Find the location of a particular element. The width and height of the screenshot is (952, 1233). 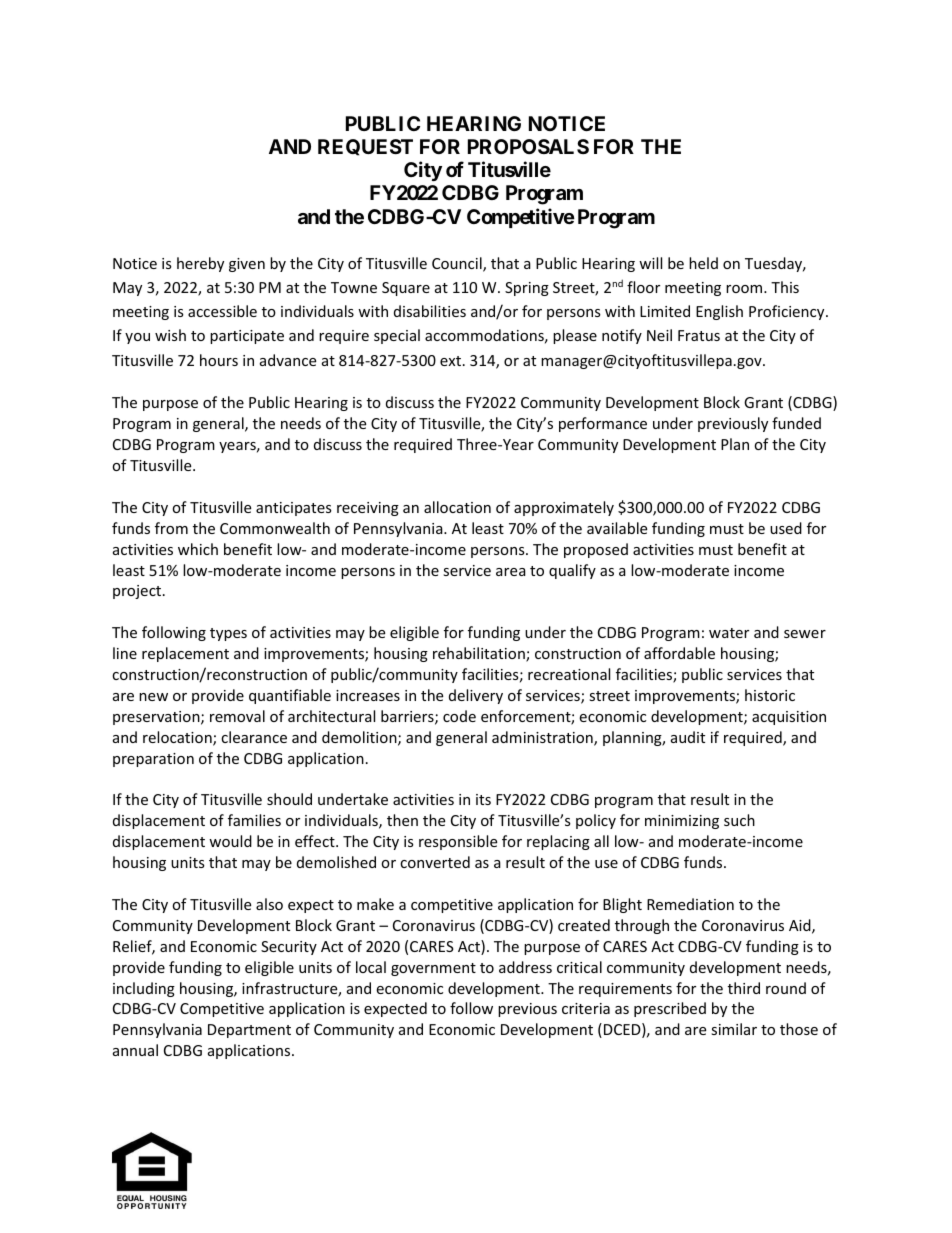

funded is located at coordinates (796, 423).
